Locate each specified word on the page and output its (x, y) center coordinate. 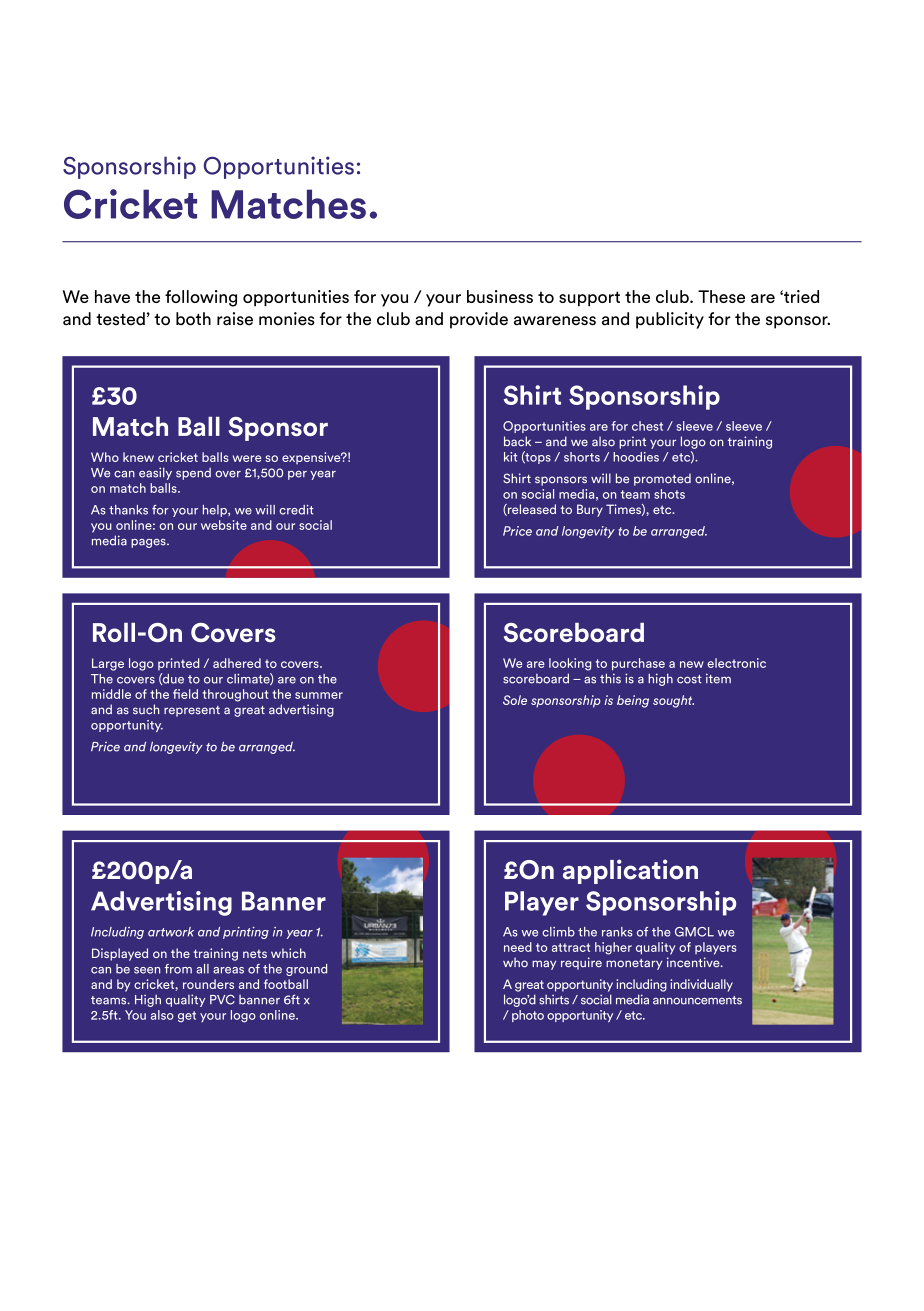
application (630, 871)
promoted (662, 479)
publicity (670, 320)
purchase (638, 664)
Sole (515, 700)
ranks (617, 932)
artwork (171, 932)
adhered (237, 663)
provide (479, 320)
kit (510, 457)
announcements (697, 1000)
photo (528, 1016)
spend (193, 474)
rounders (208, 984)
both (193, 319)
